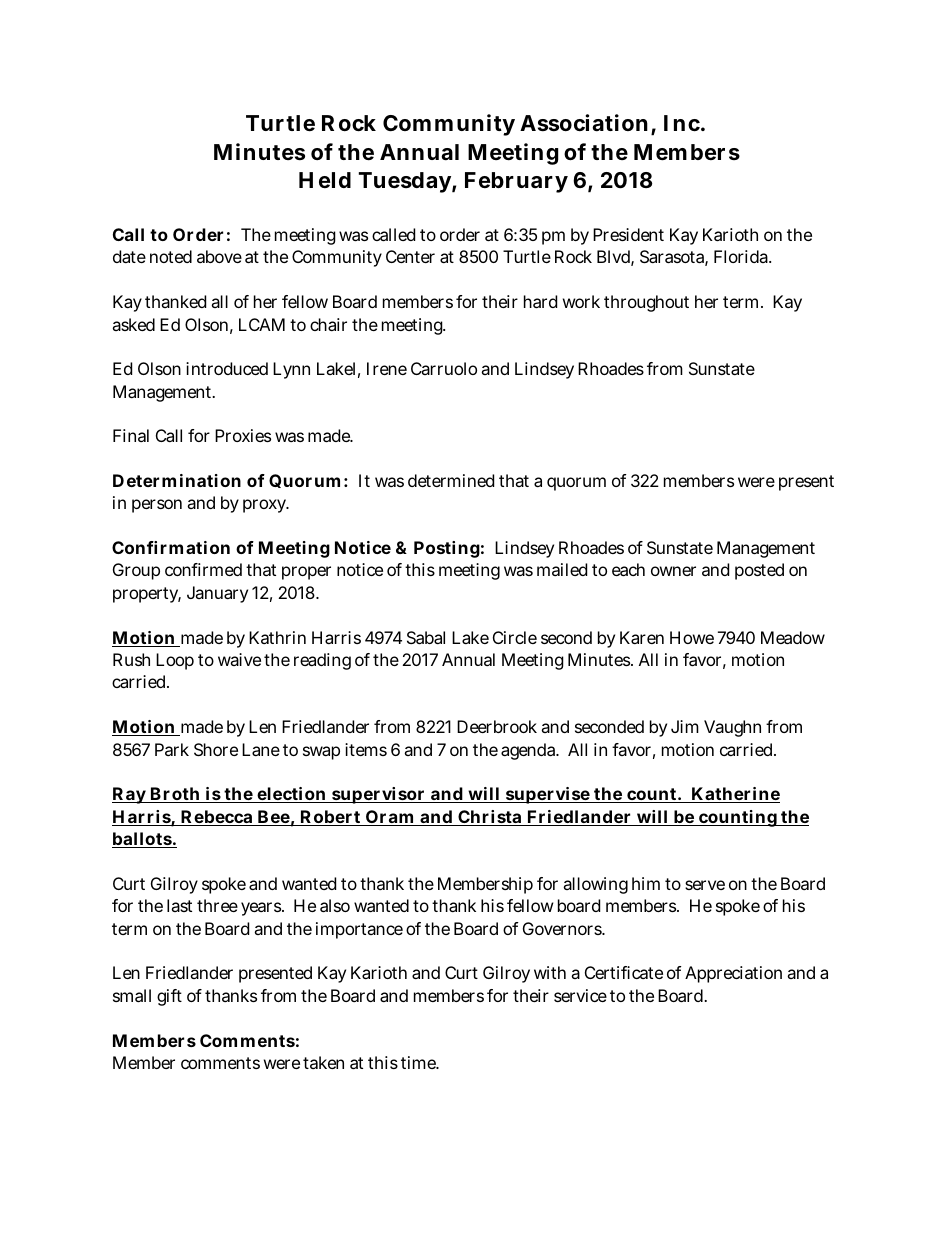 This page has width=952, height=1233. What do you see at coordinates (516, 182) in the page?
I see `February` at bounding box center [516, 182].
